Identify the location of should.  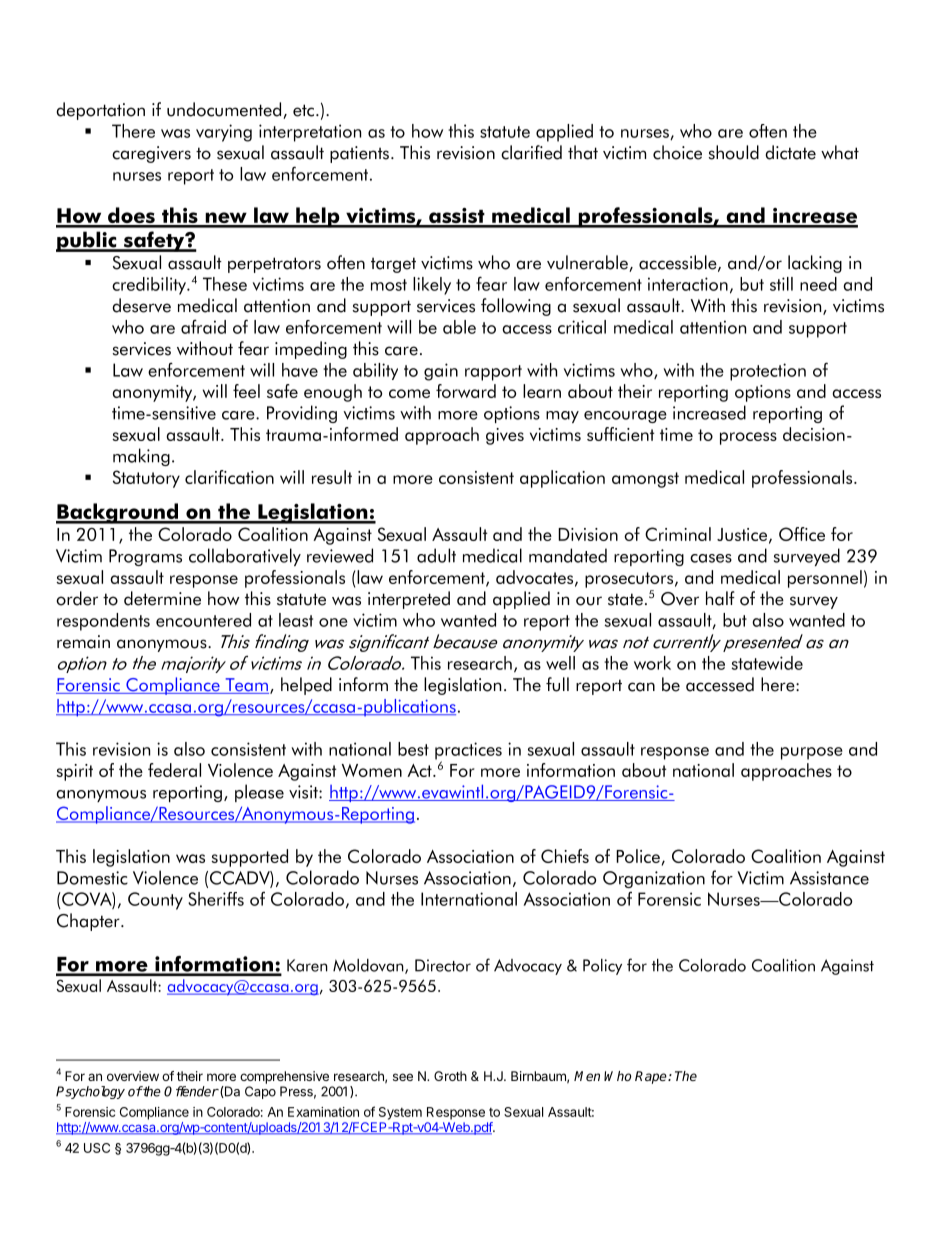
(734, 152).
